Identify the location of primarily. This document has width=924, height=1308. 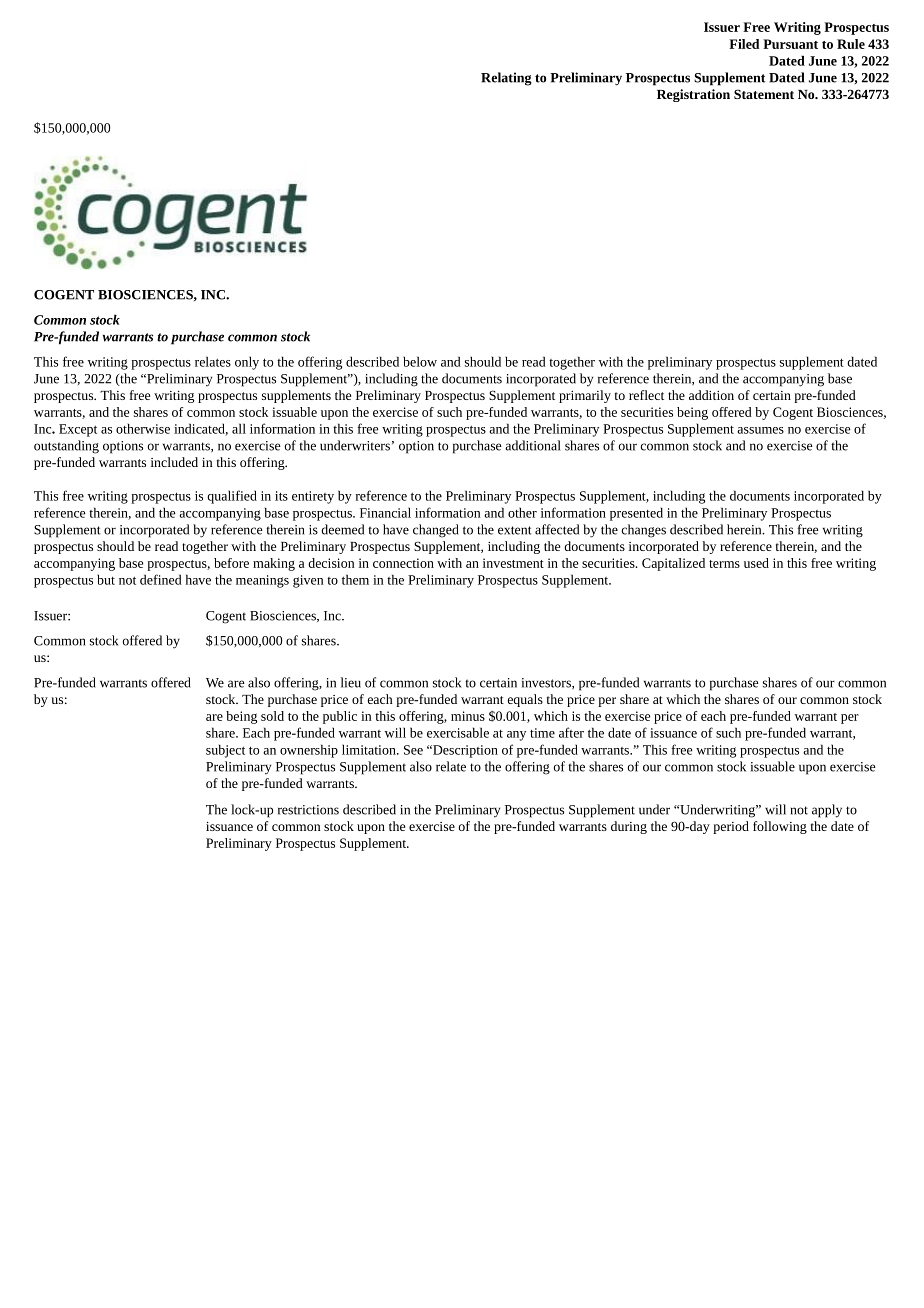
(585, 396).
